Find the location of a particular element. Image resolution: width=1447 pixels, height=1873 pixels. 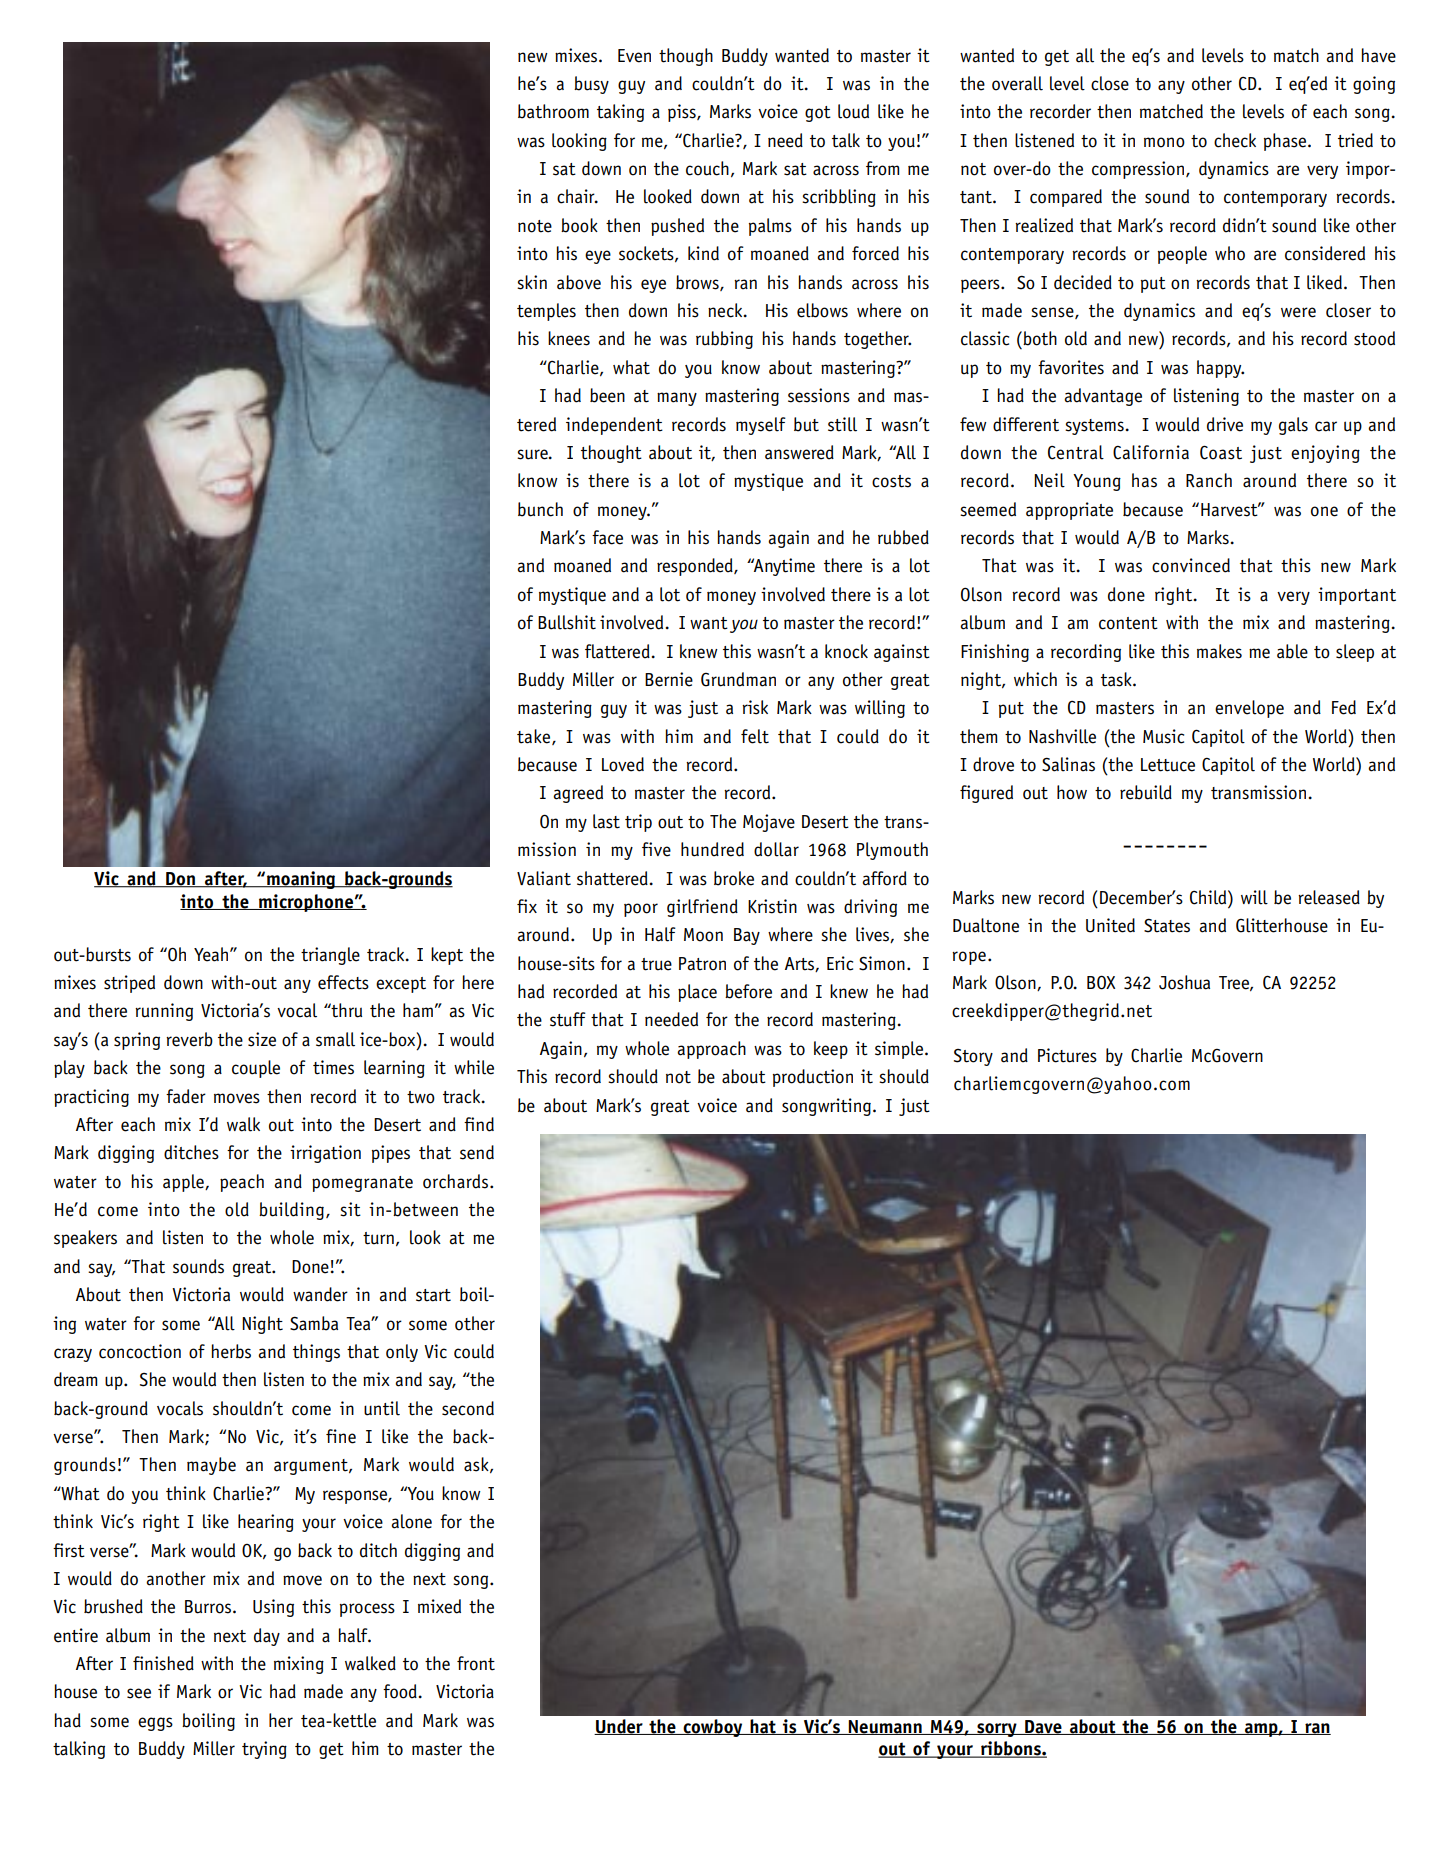

girlfriend is located at coordinates (702, 908).
